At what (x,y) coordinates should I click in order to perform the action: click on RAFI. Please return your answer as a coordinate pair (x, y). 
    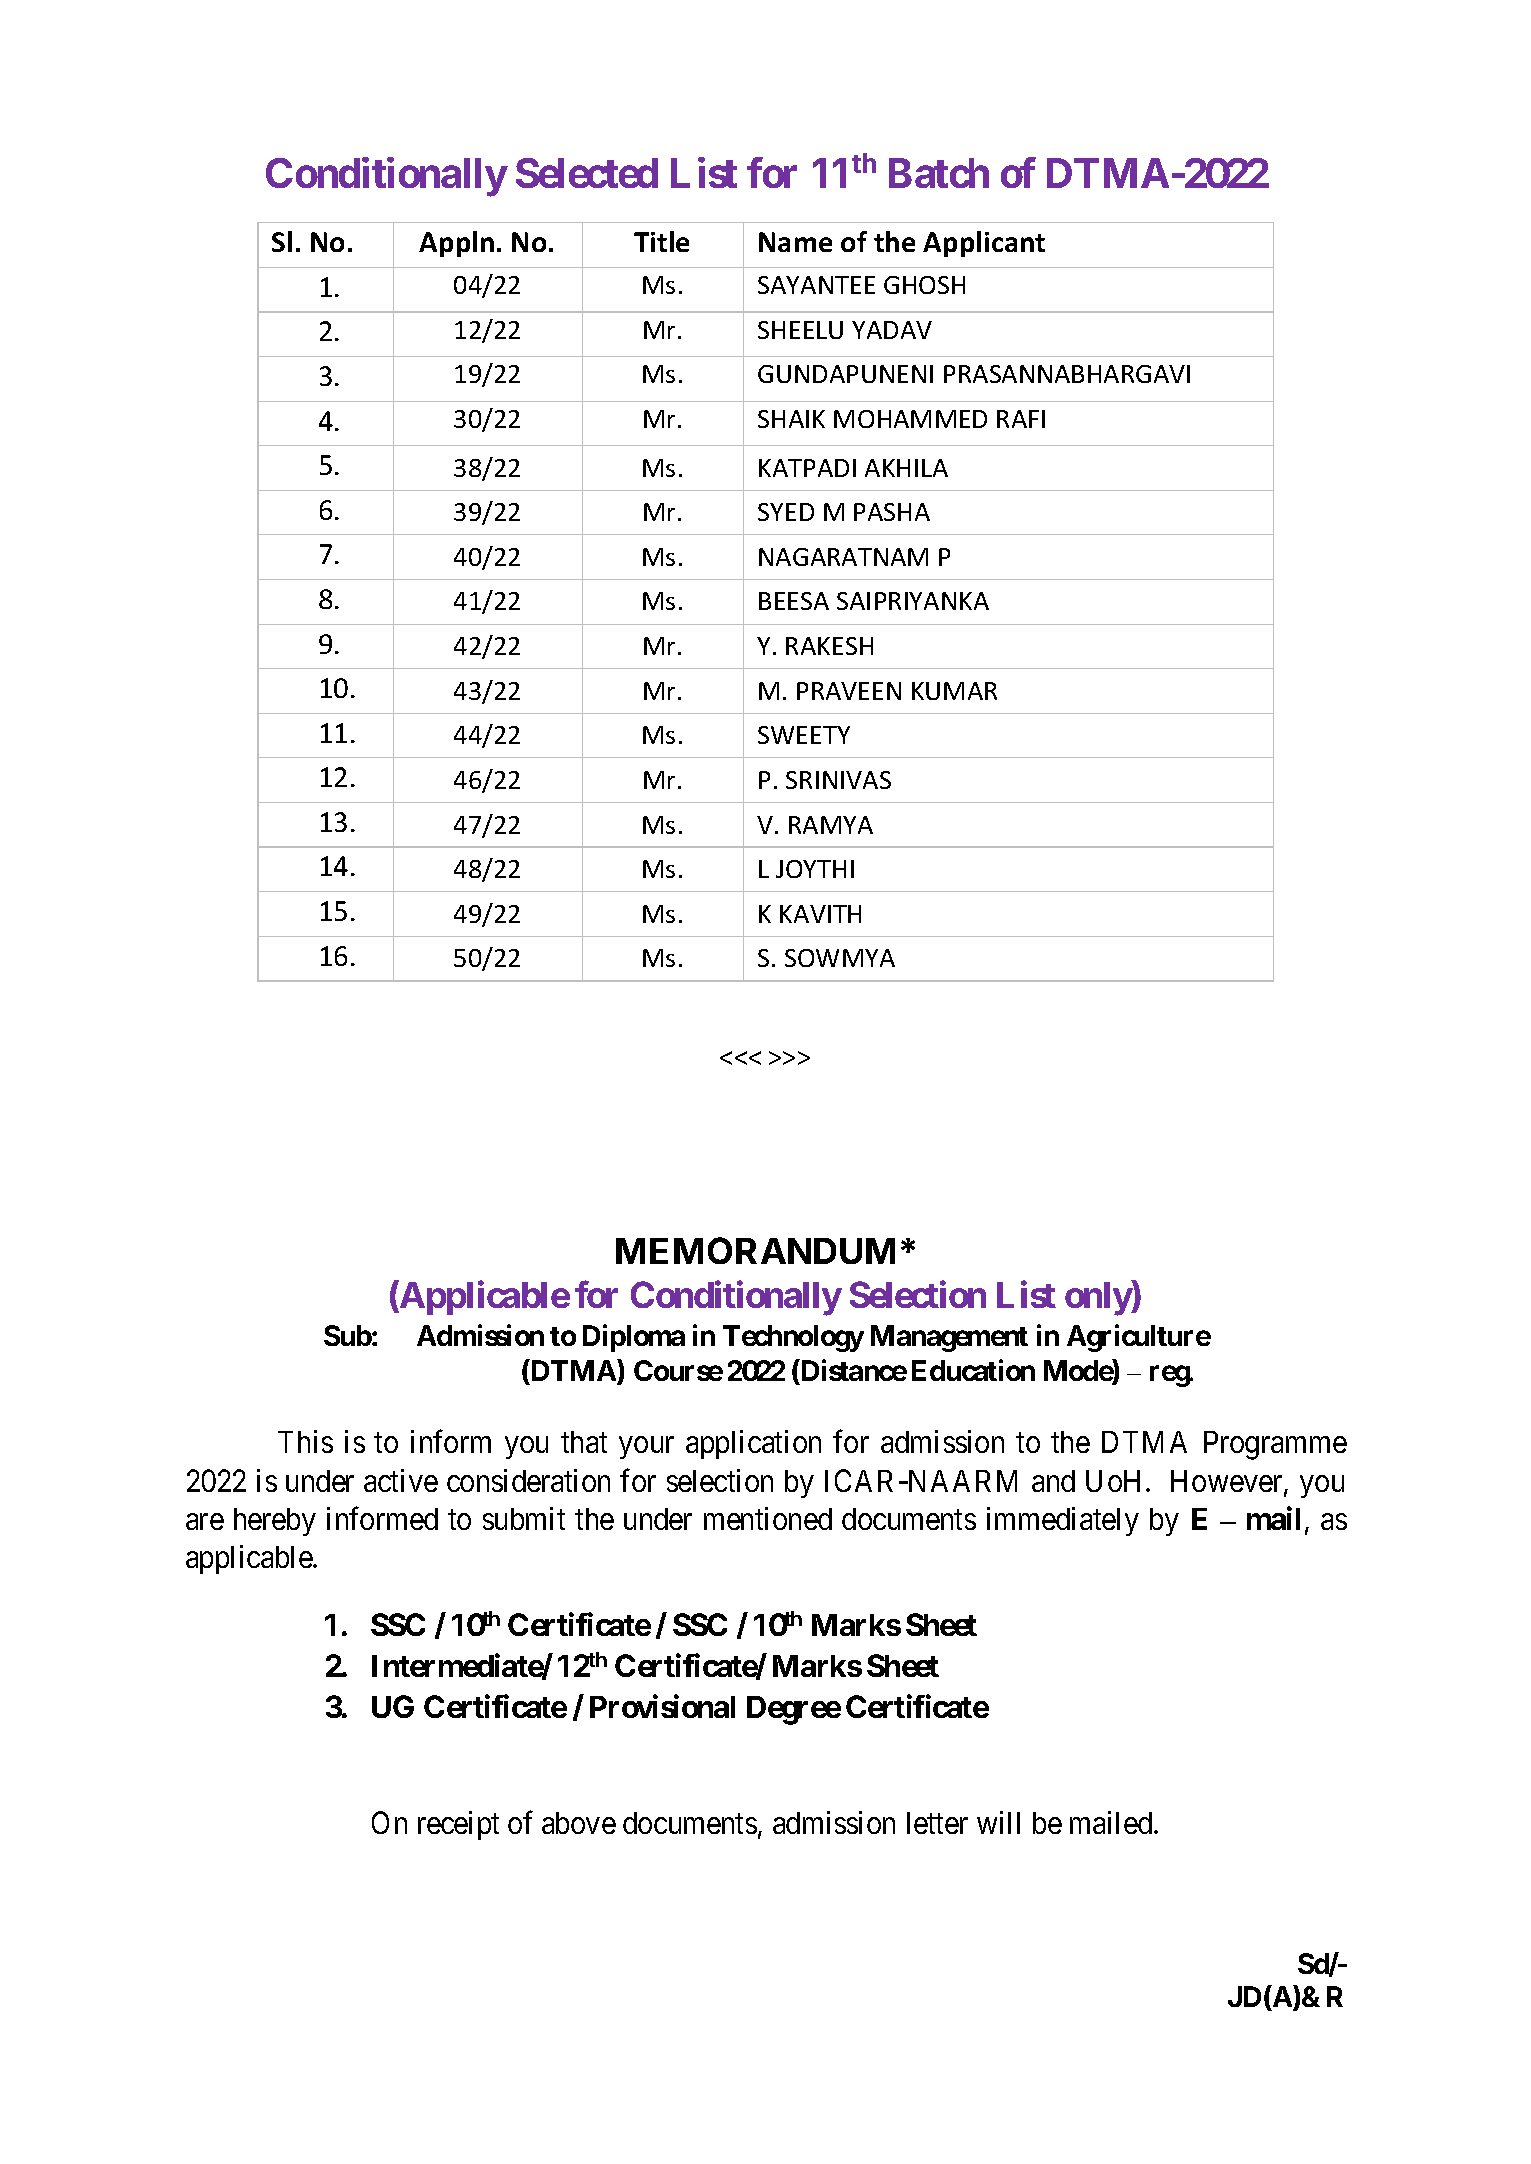
    Looking at the image, I should click on (1021, 419).
